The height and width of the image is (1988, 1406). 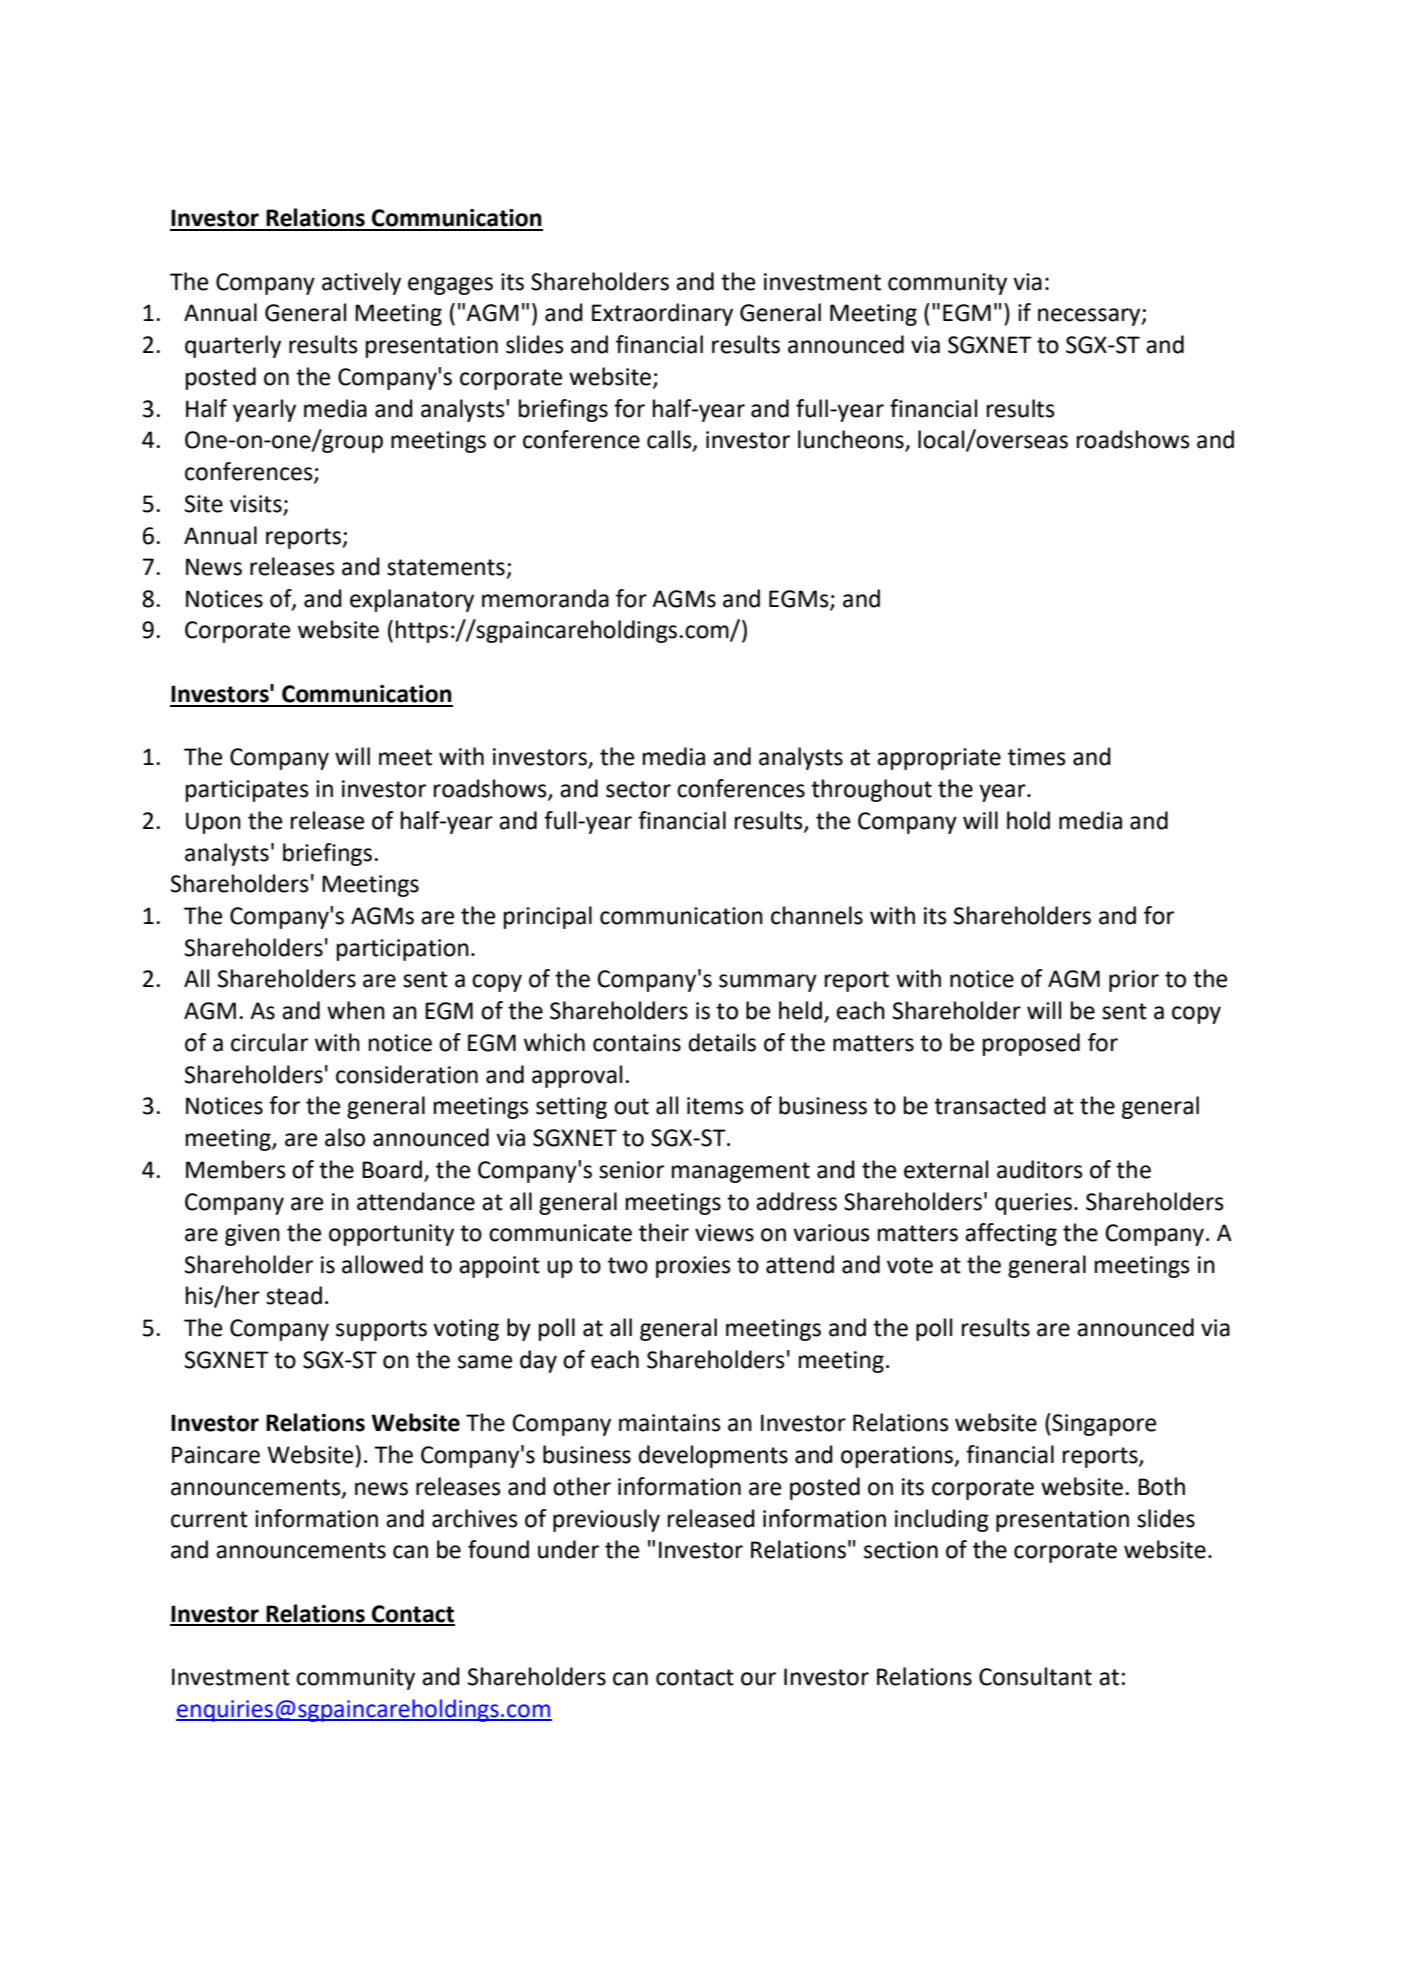 What do you see at coordinates (412, 600) in the image?
I see `explanatory` at bounding box center [412, 600].
